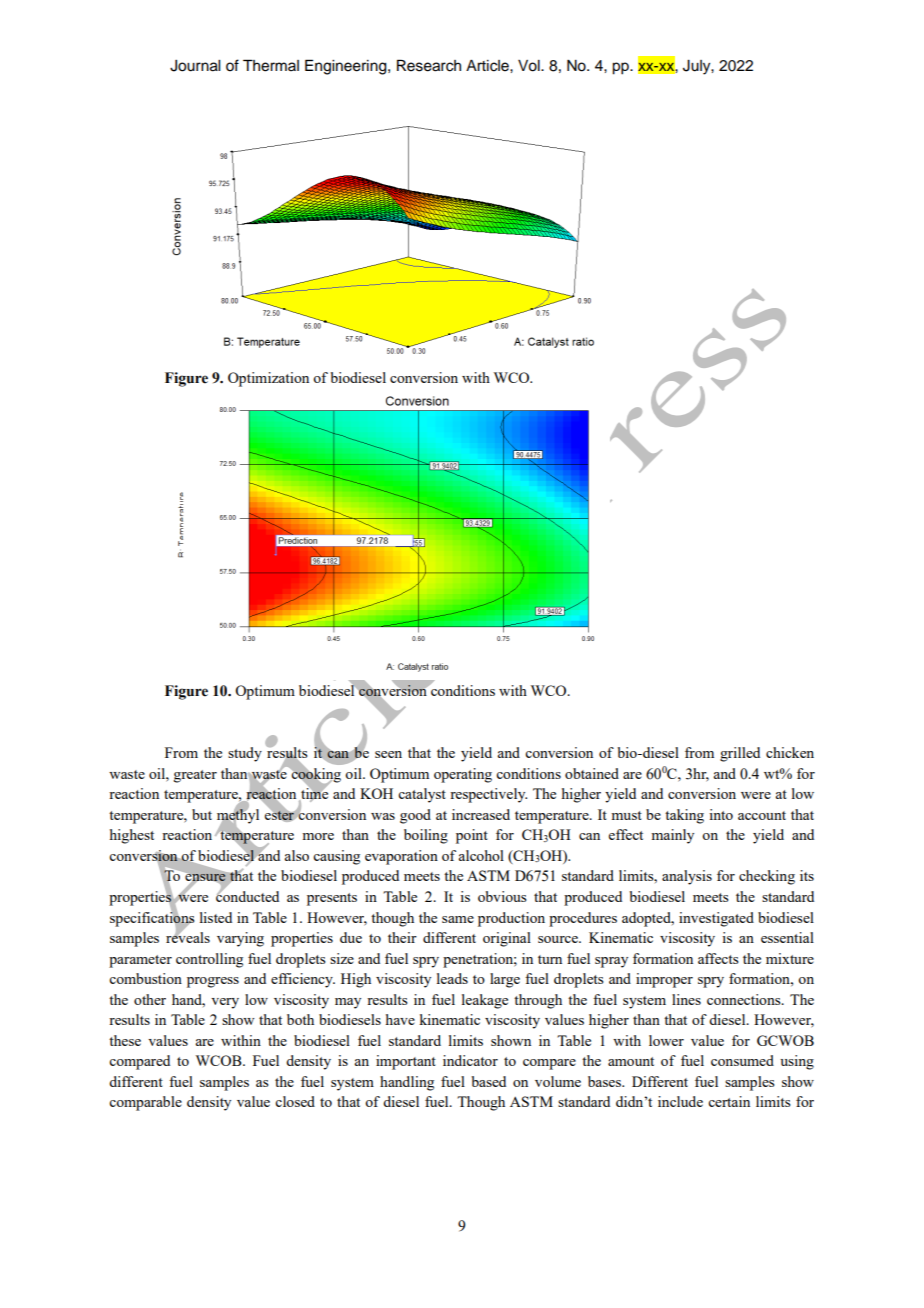  Describe the element at coordinates (470, 1060) in the screenshot. I see `indicator` at that location.
